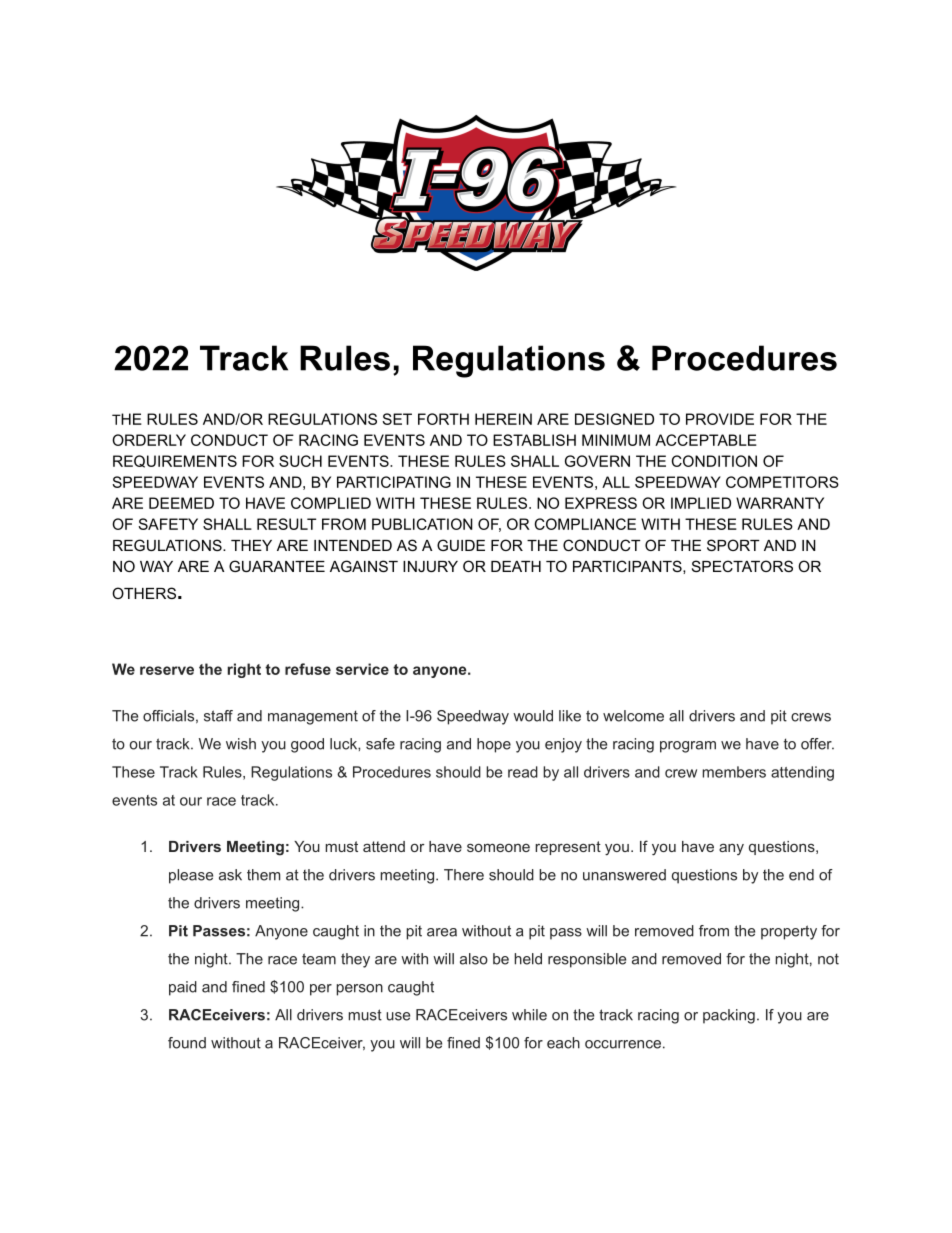  I want to click on would, so click(533, 716).
